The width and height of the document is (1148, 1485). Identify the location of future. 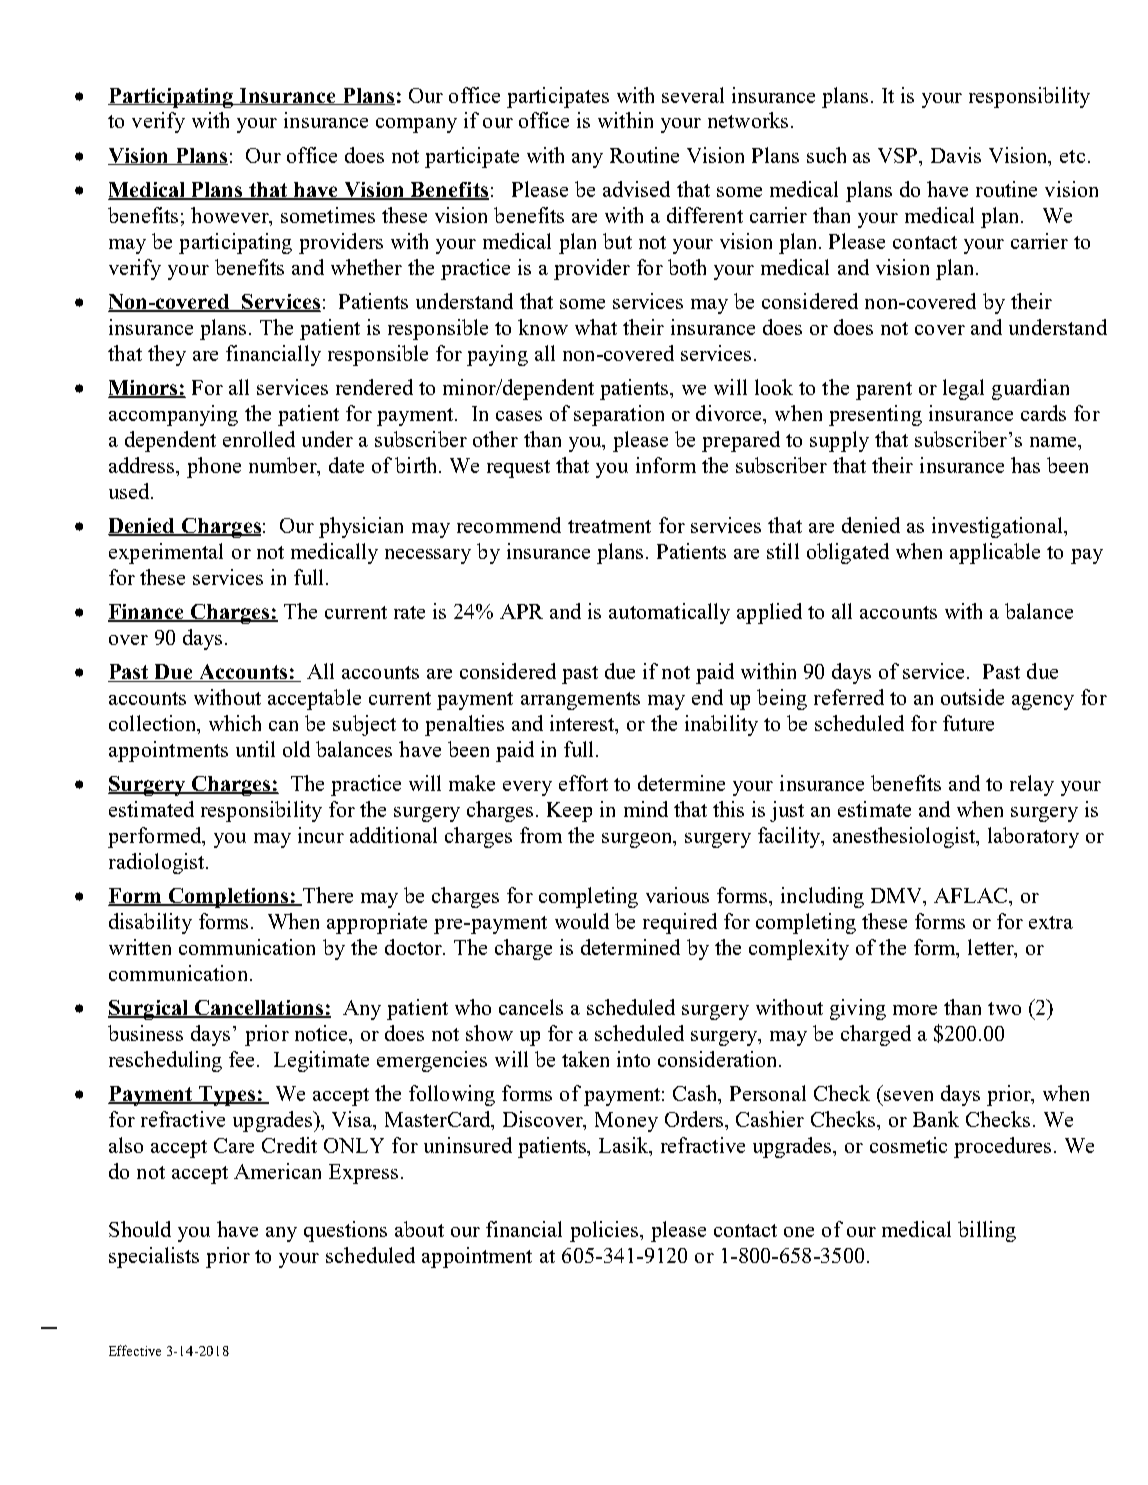
(968, 723).
